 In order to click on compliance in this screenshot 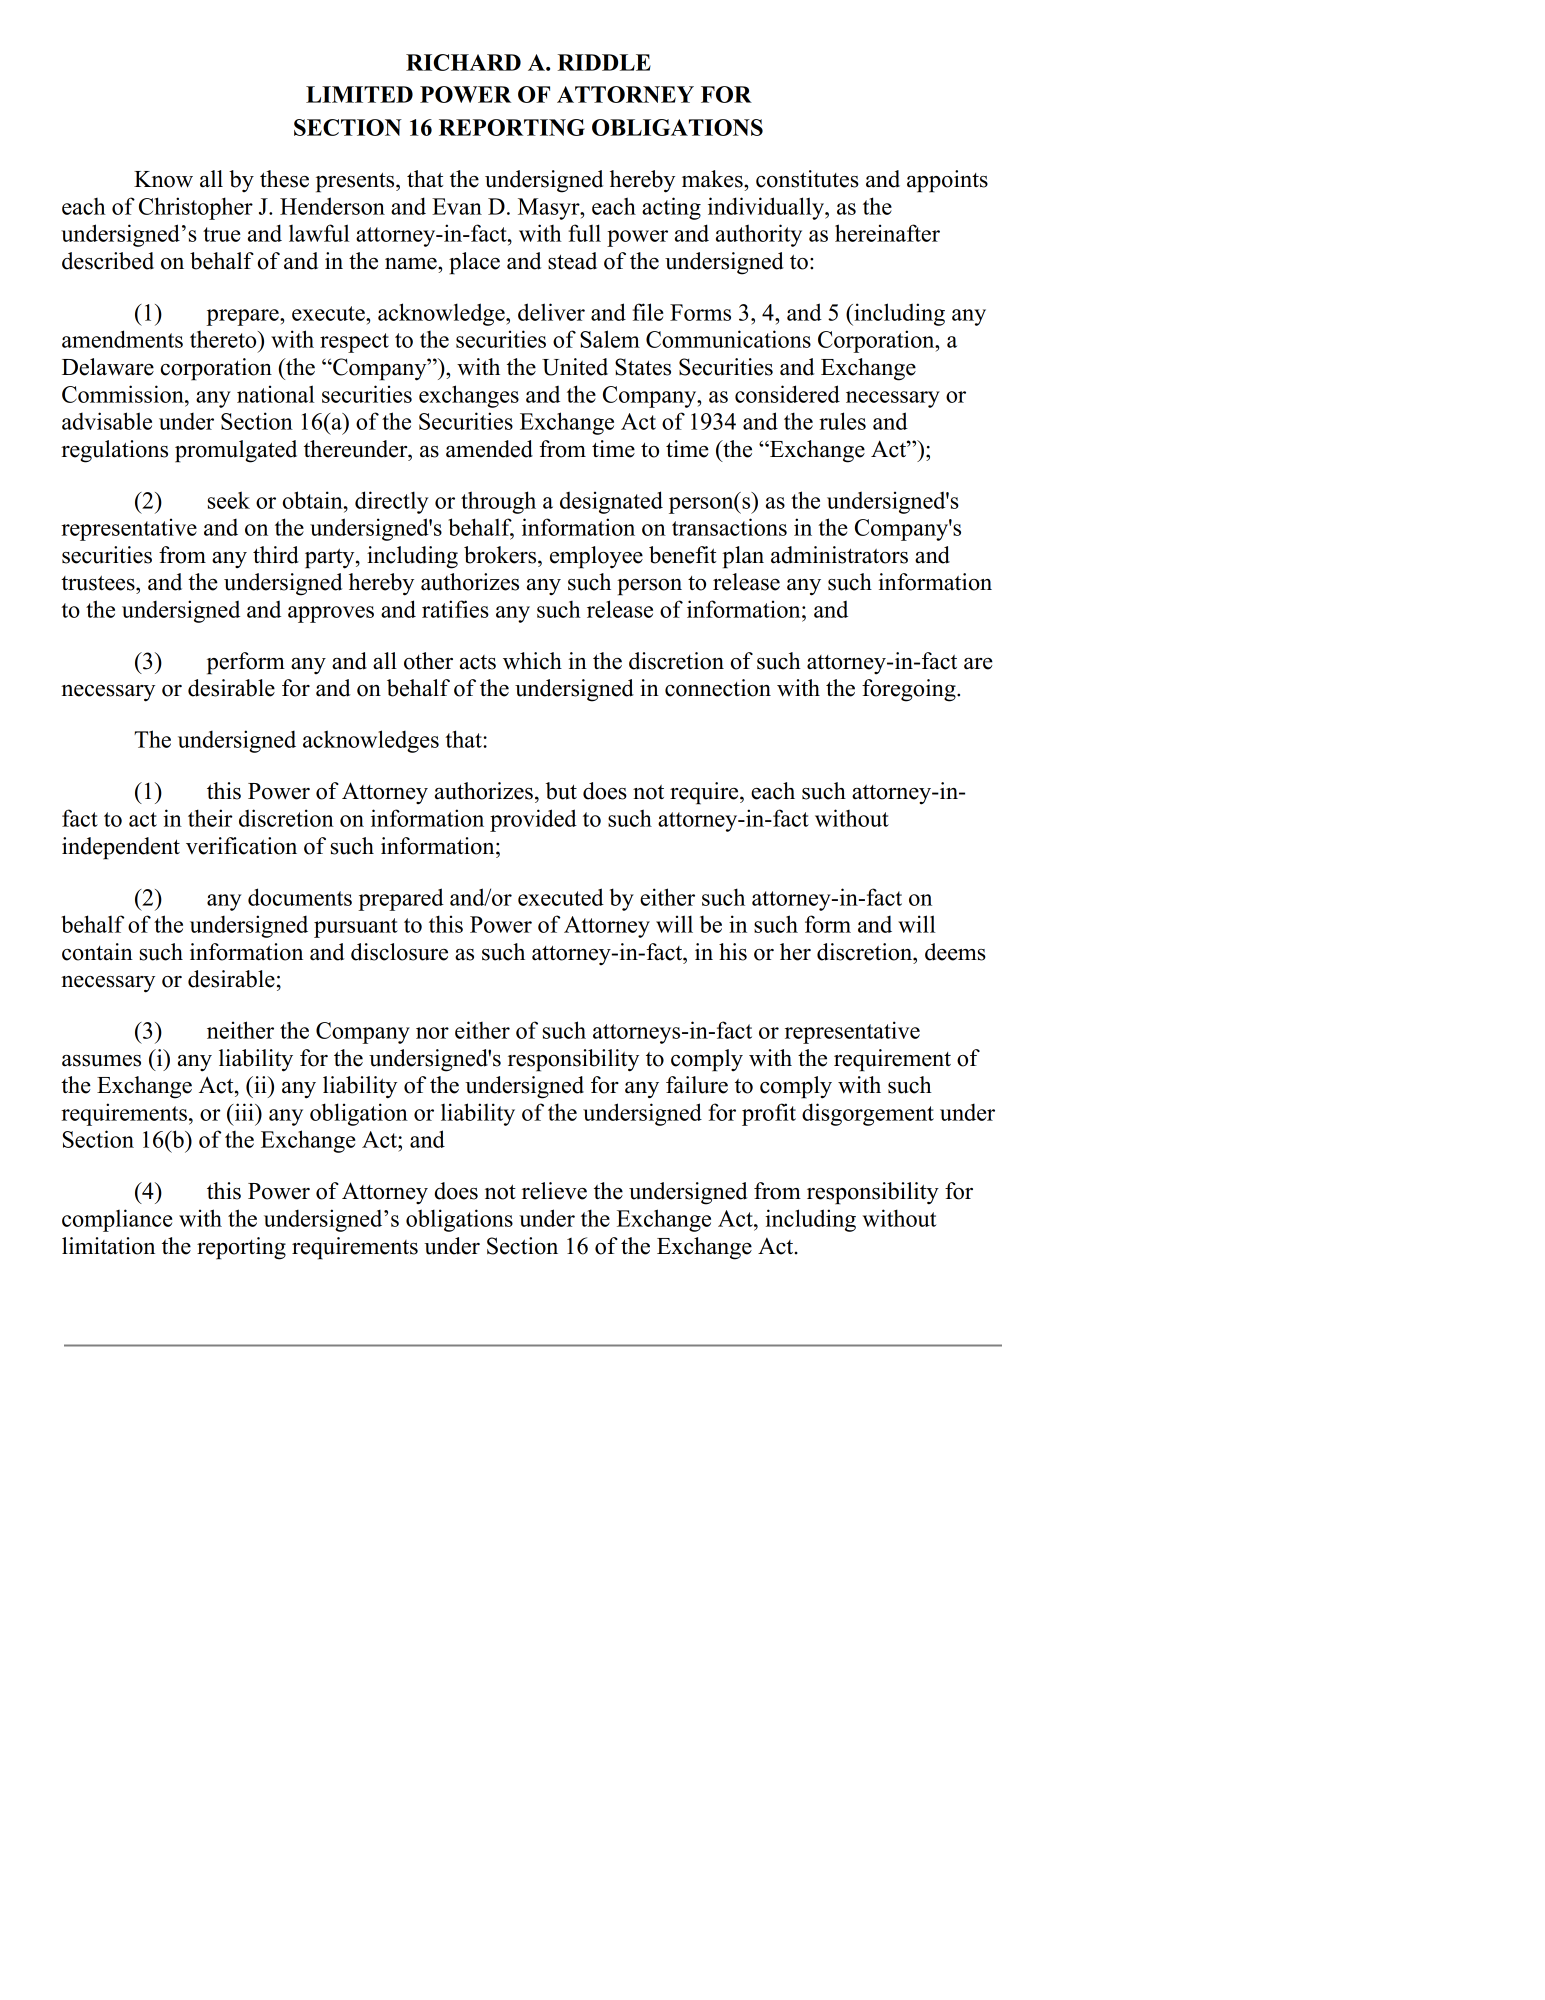, I will do `click(117, 1220)`.
